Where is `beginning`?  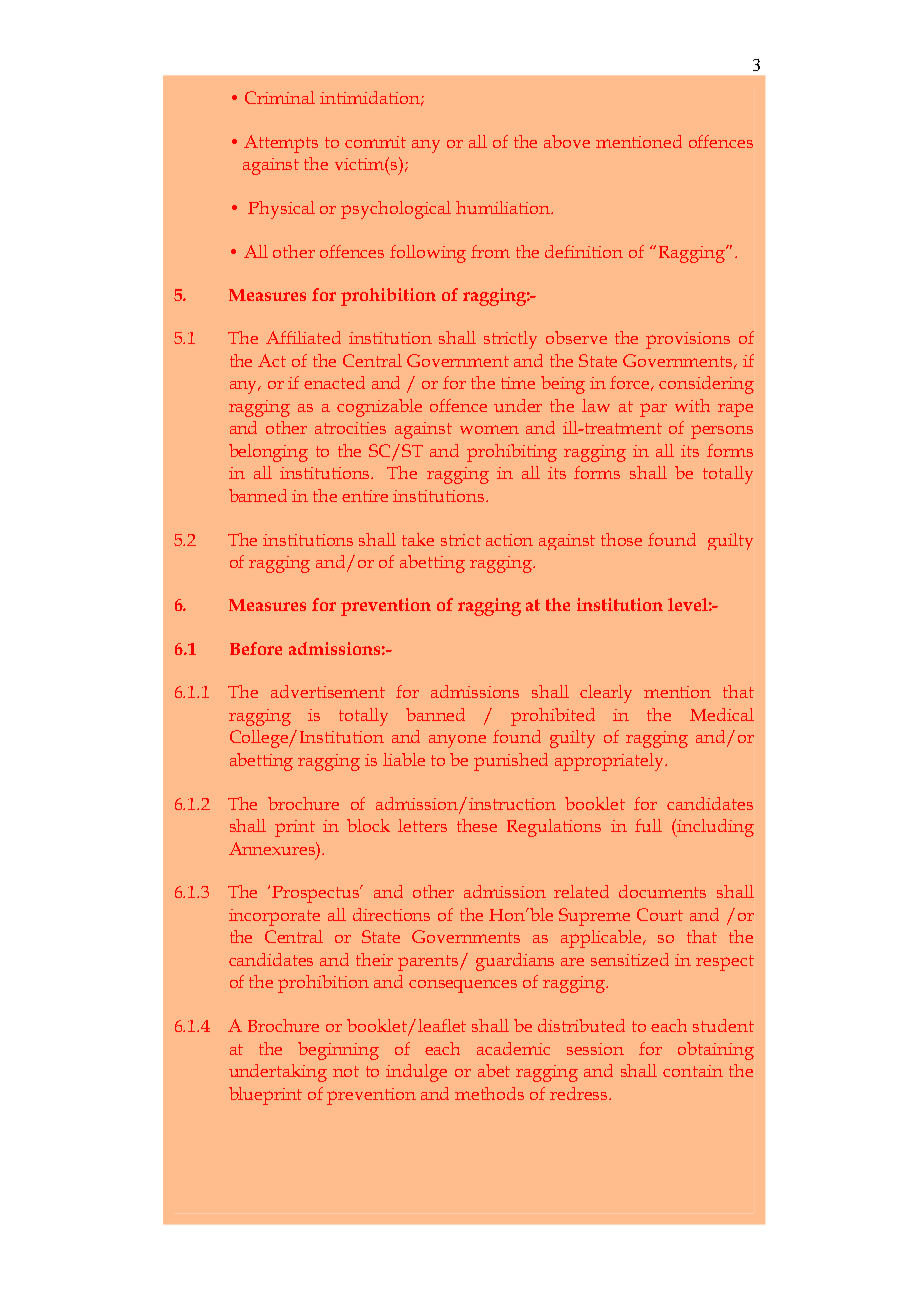 beginning is located at coordinates (338, 1051).
